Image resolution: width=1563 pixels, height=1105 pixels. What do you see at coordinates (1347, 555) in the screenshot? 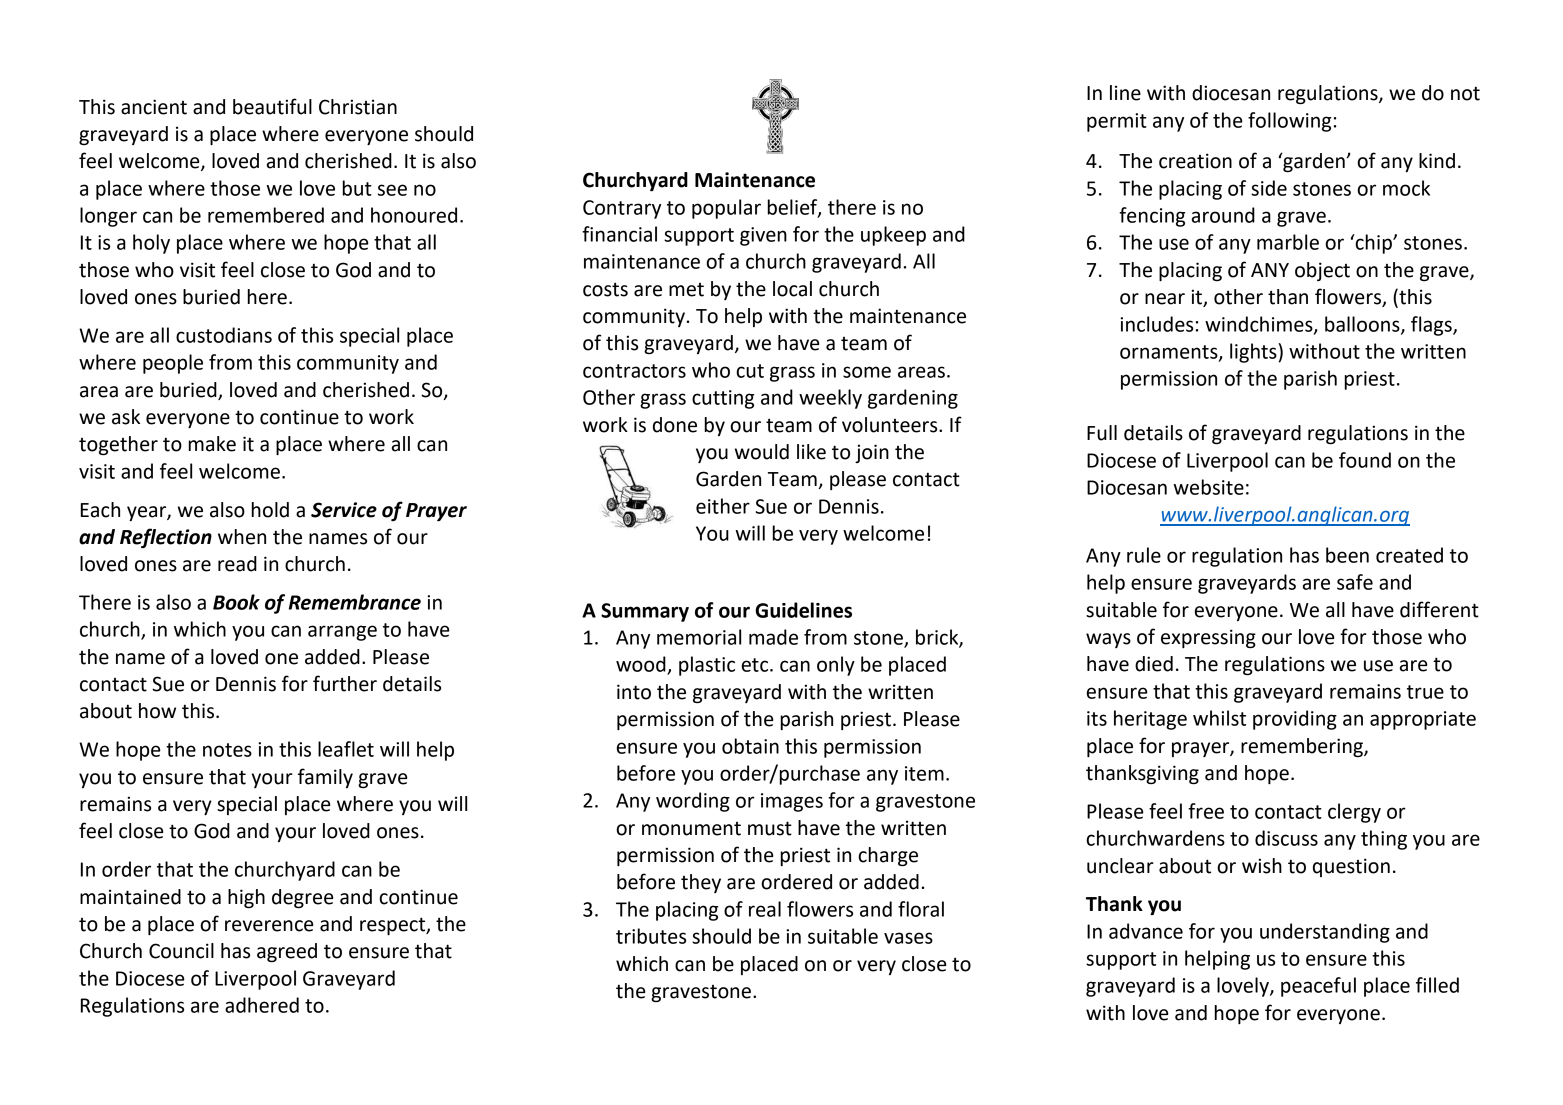
I see `been` at bounding box center [1347, 555].
